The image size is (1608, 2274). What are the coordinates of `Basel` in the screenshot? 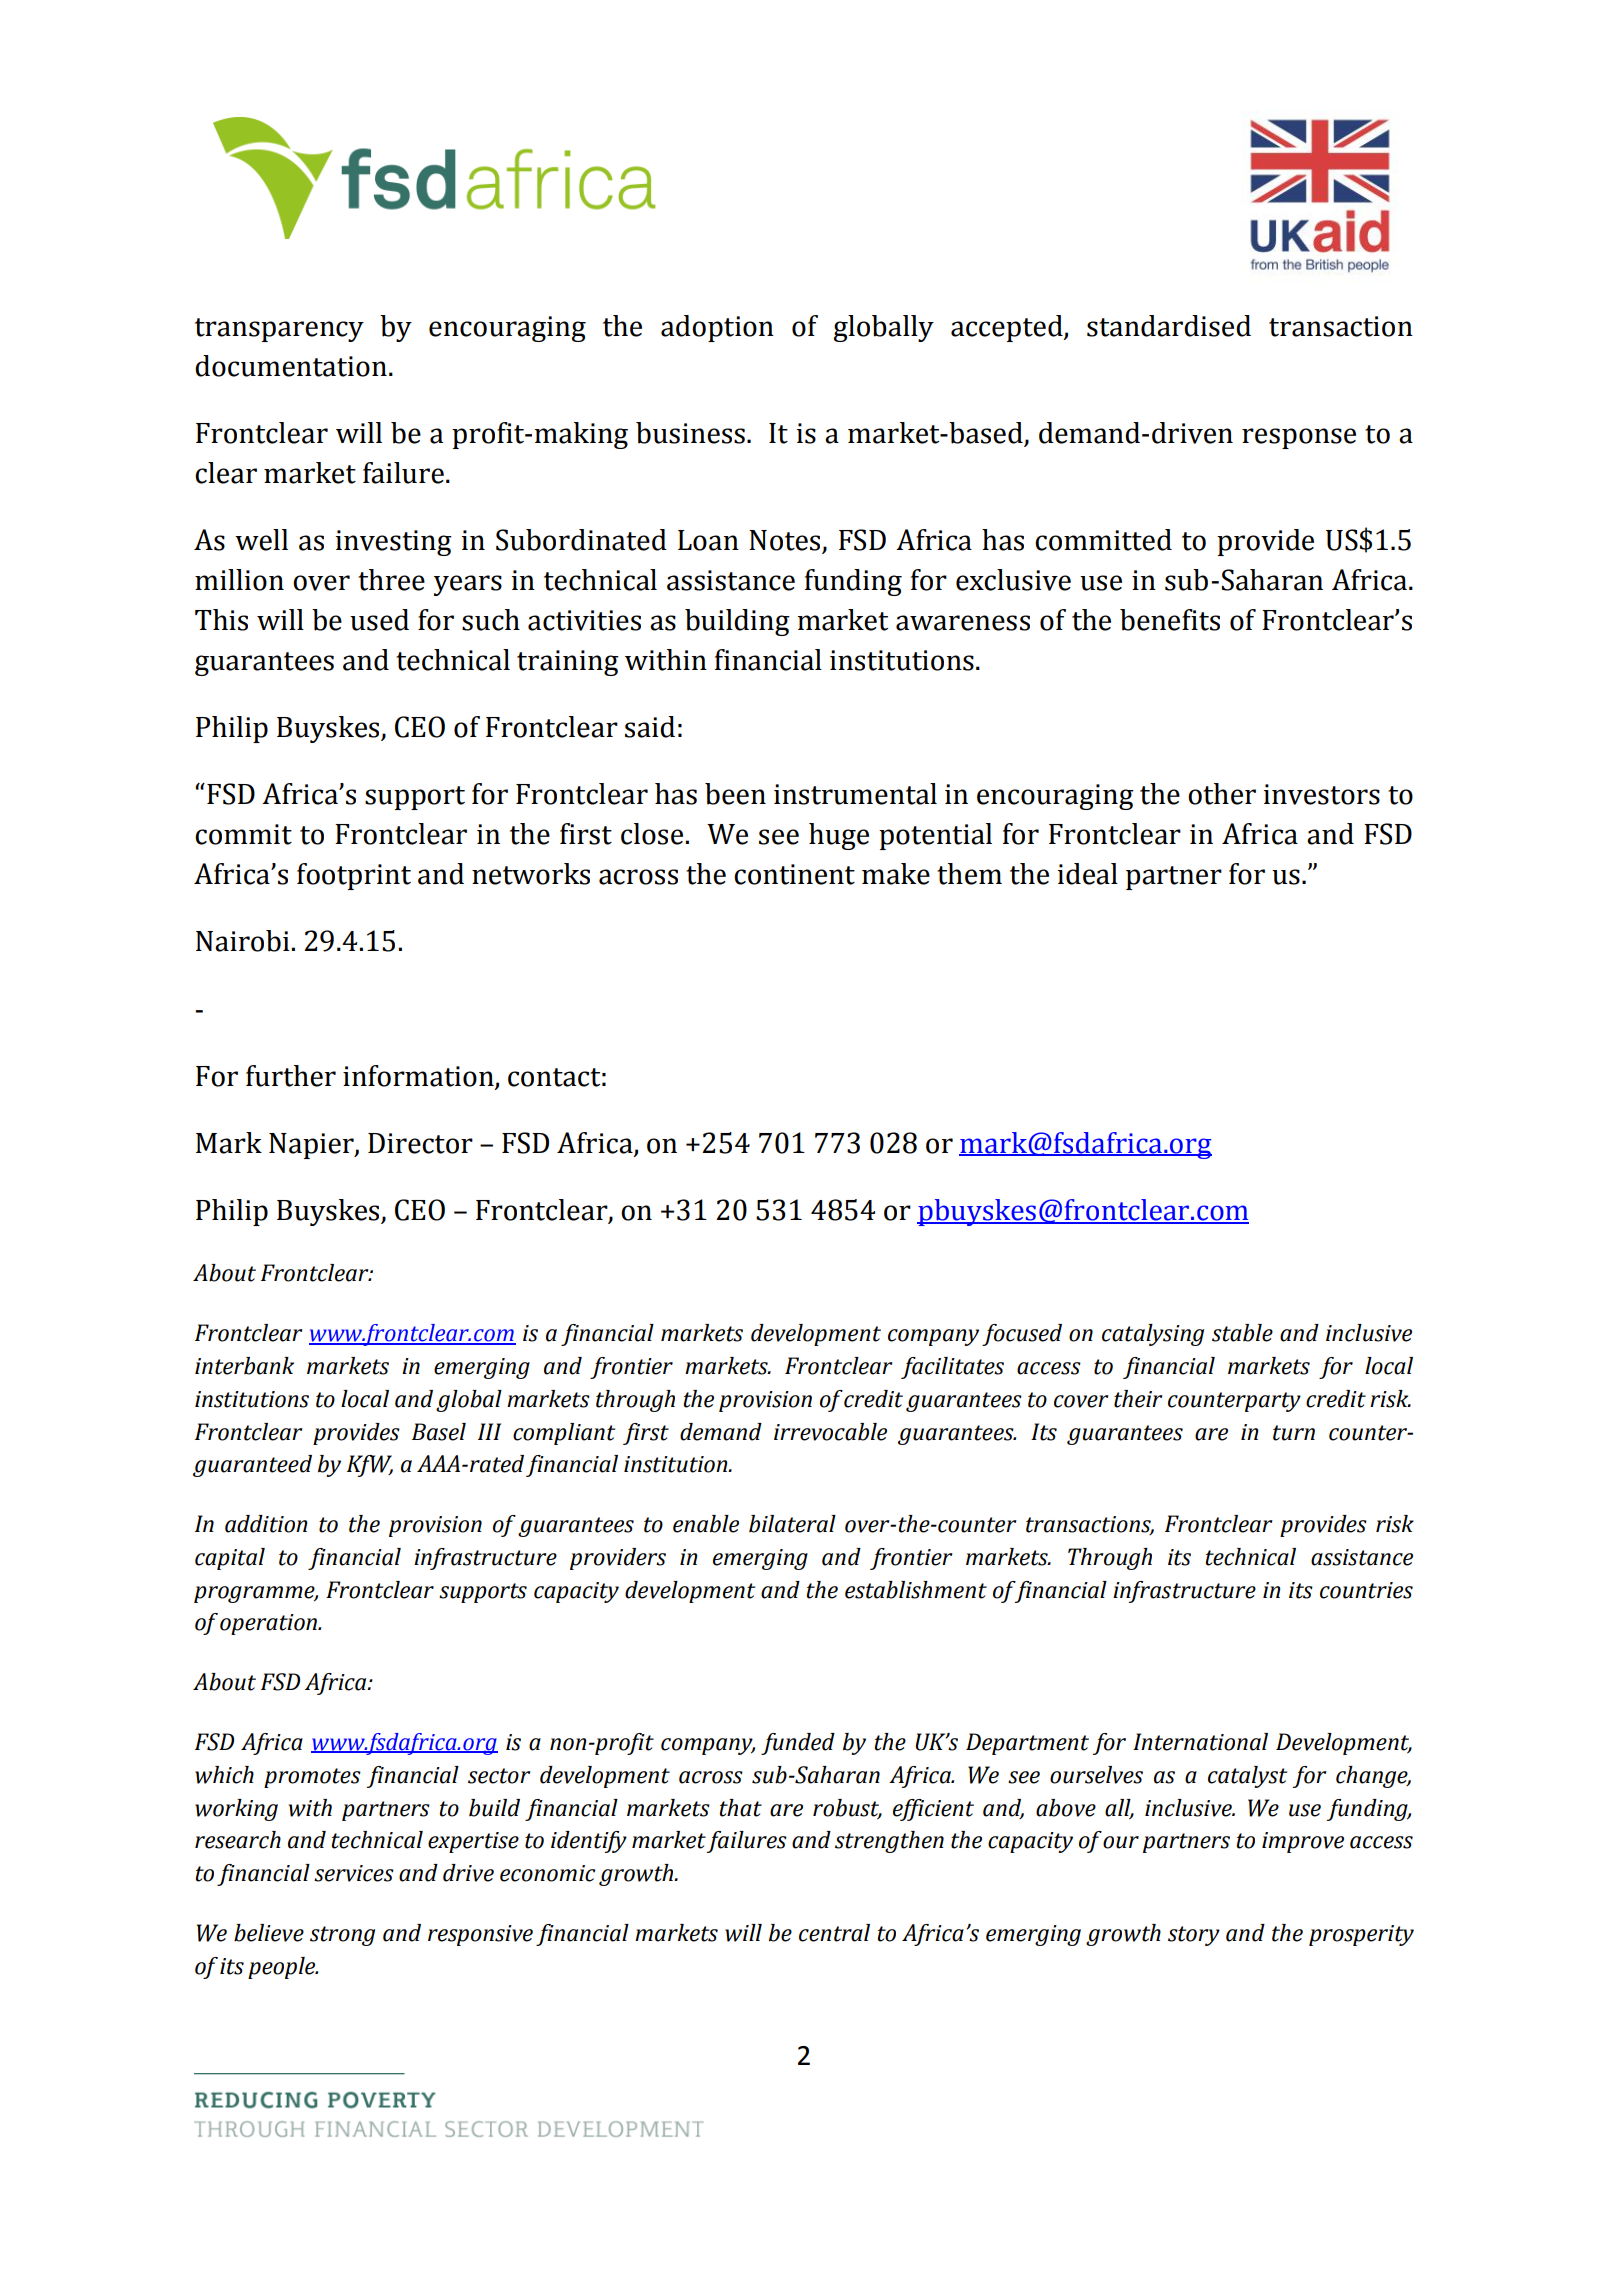 It's located at (439, 1432).
